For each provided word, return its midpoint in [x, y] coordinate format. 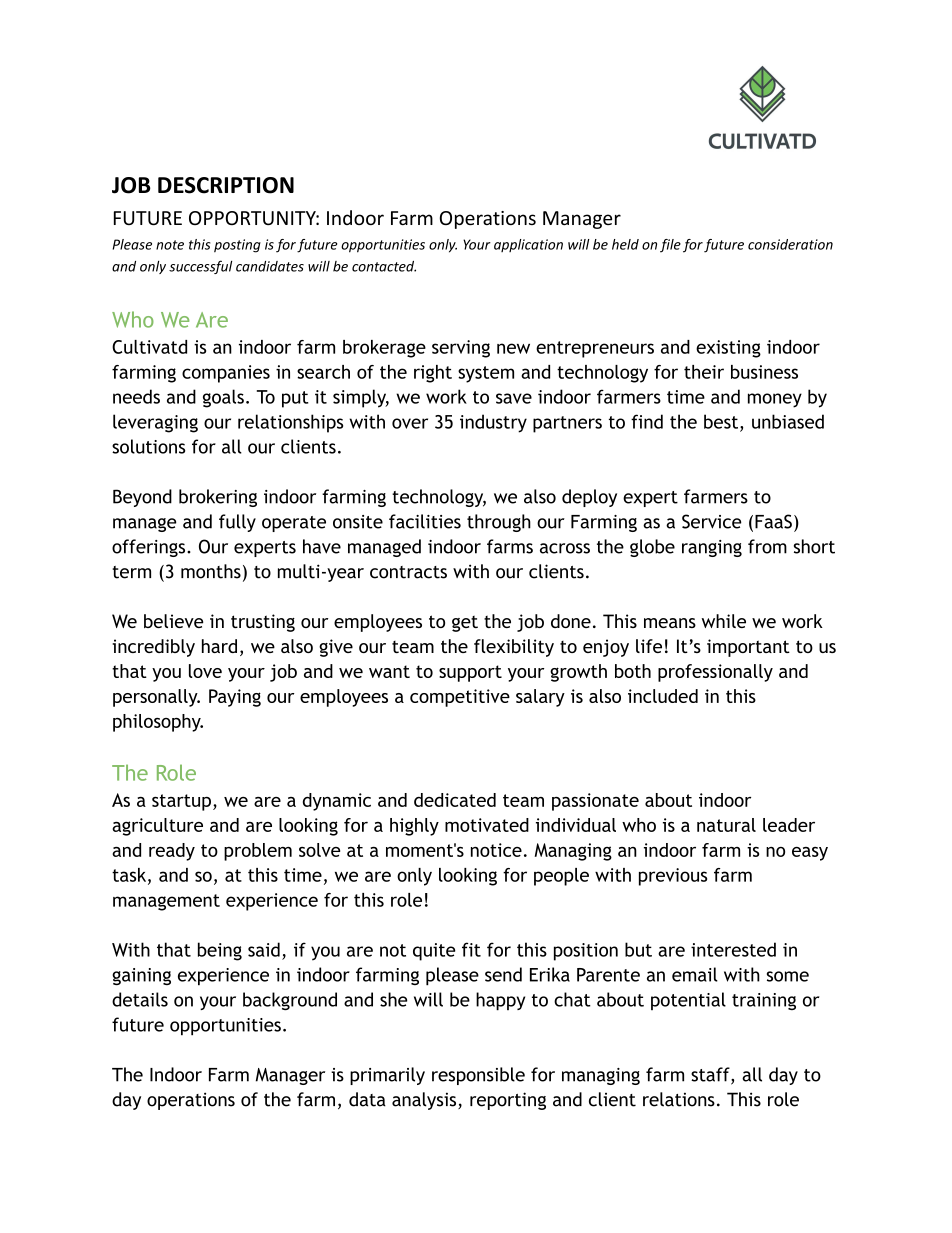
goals [223, 398]
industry [493, 423]
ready [172, 852]
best [721, 421]
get [465, 624]
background [290, 1001]
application [528, 245]
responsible [478, 1076]
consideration [790, 244]
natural [726, 825]
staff [711, 1075]
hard [219, 646]
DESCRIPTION [226, 185]
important [748, 648]
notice [496, 850]
